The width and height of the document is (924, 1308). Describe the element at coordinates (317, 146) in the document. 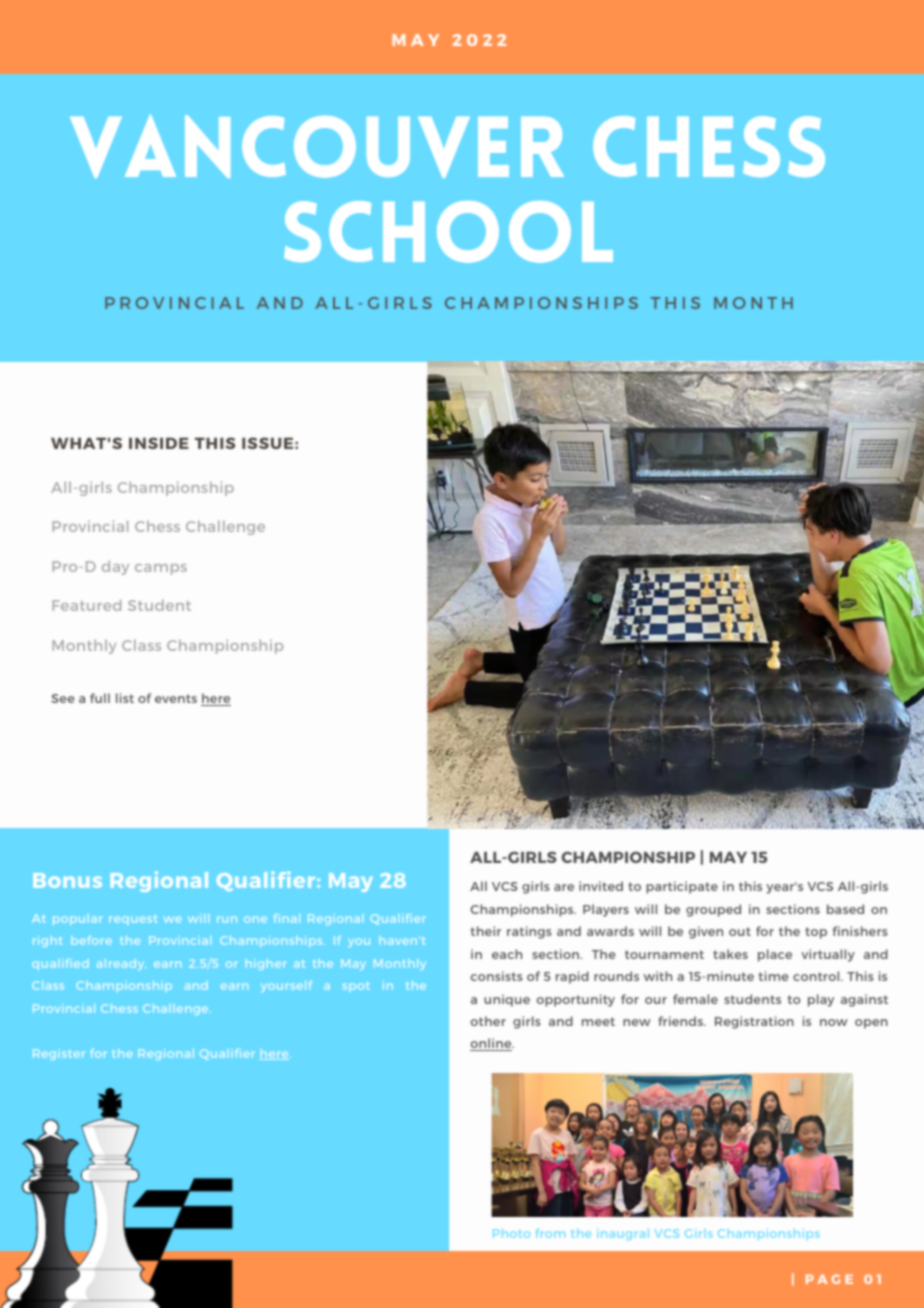

I see `VANCOUVER` at that location.
